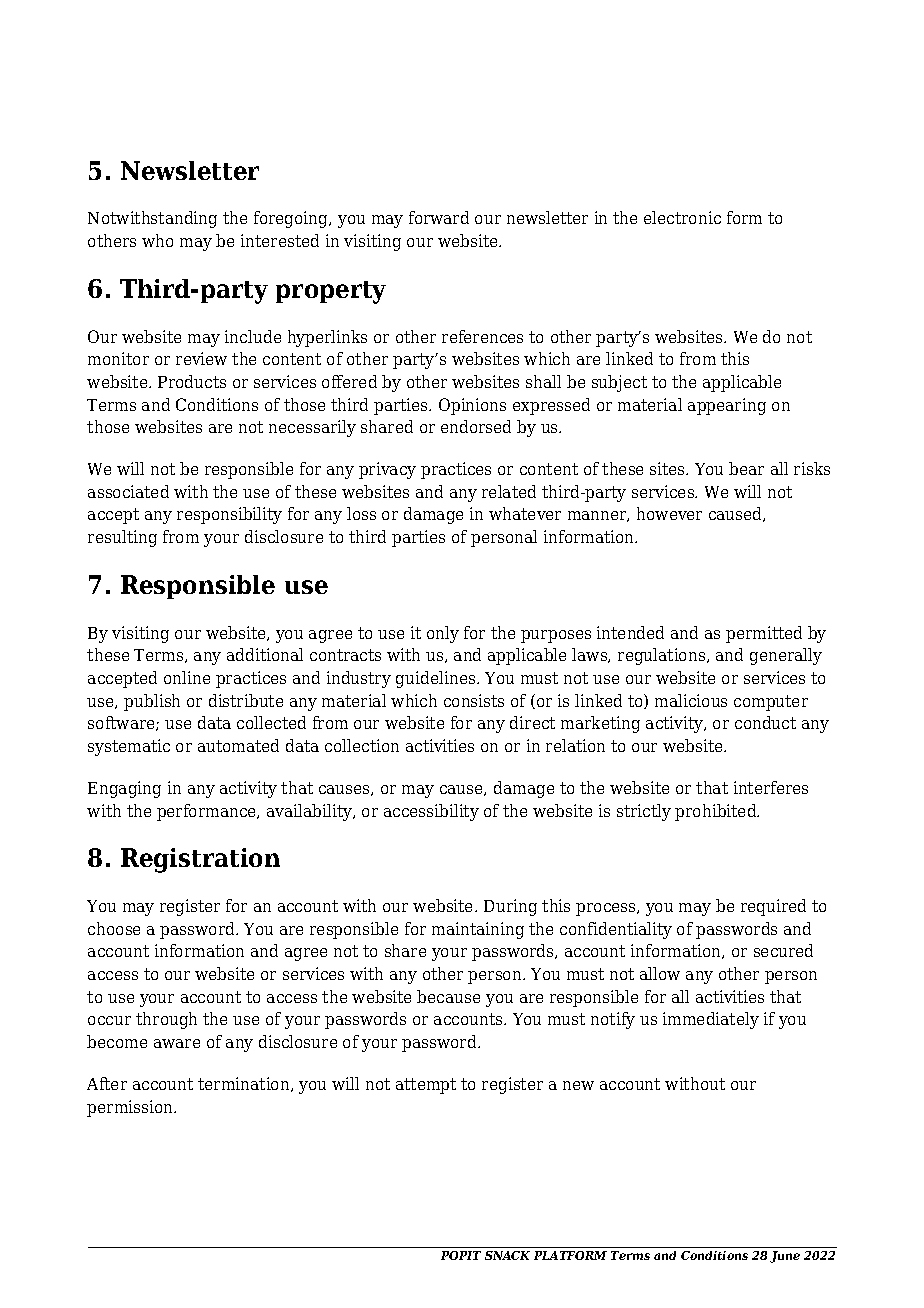  Describe the element at coordinates (765, 722) in the screenshot. I see `conduct` at that location.
